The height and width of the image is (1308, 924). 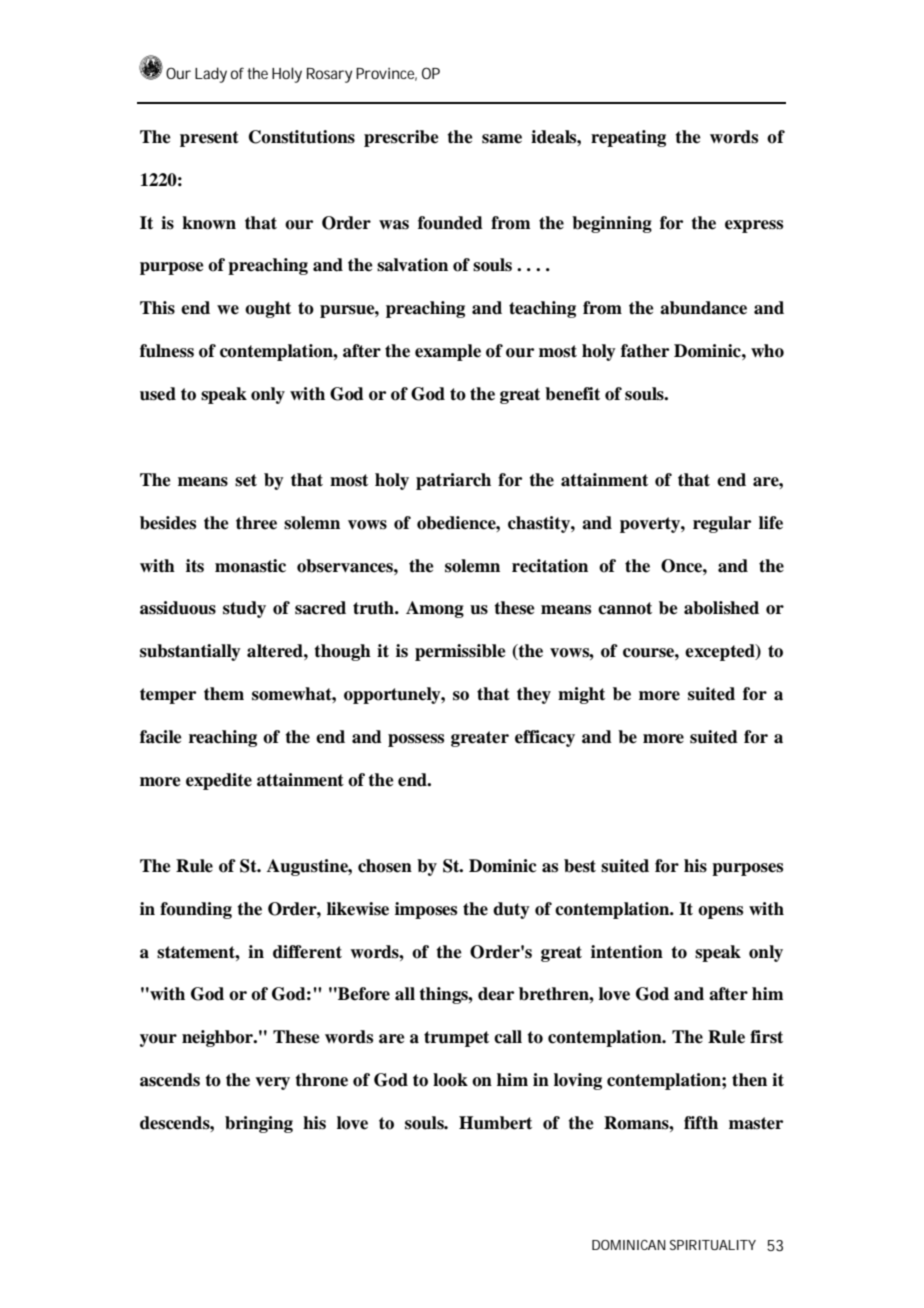 What do you see at coordinates (628, 138) in the image?
I see `repeating` at bounding box center [628, 138].
